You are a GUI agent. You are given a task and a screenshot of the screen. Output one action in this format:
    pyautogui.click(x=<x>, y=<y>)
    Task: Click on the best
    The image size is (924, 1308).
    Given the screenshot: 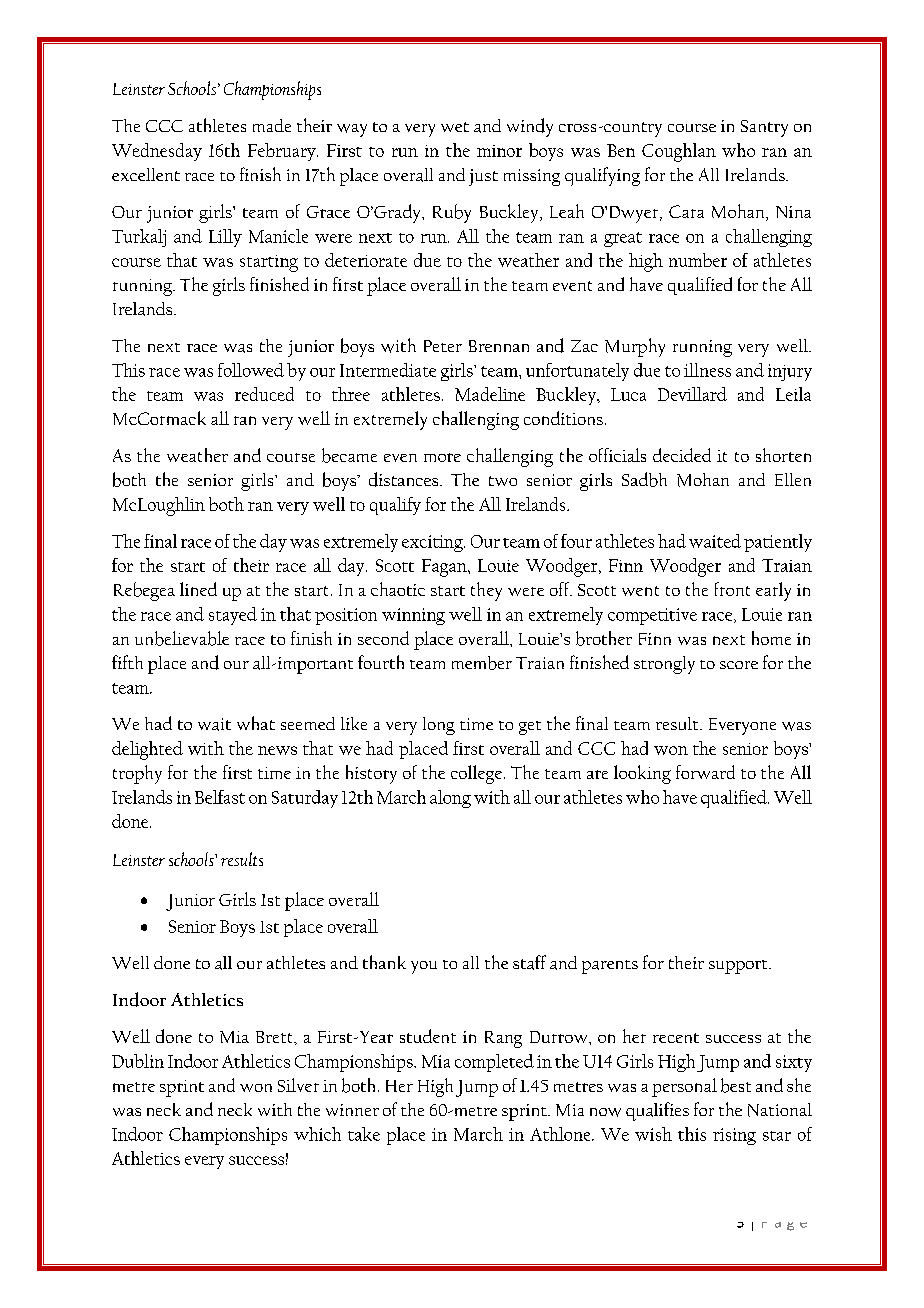 What is the action you would take?
    pyautogui.click(x=736, y=1085)
